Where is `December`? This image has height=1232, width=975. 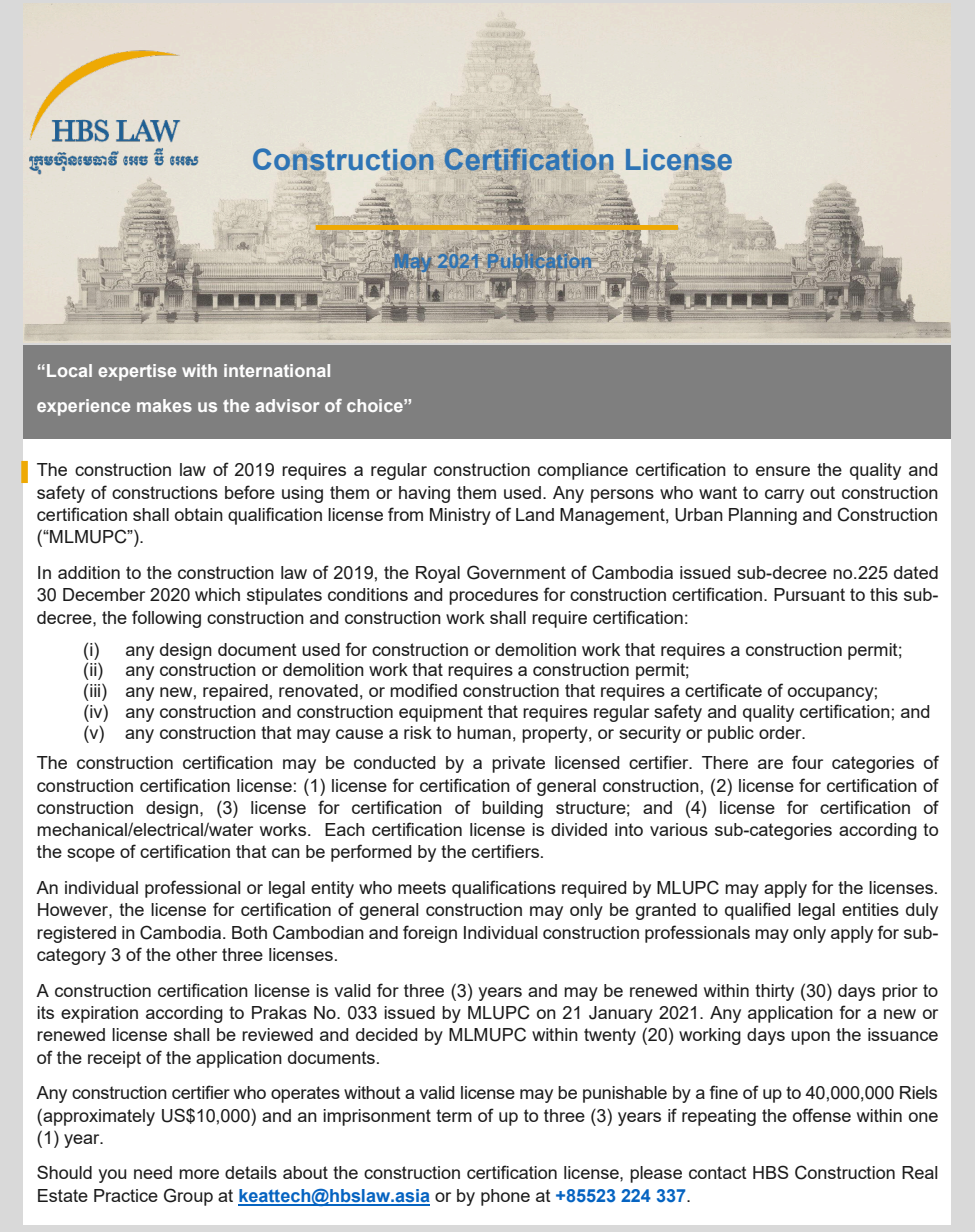
December is located at coordinates (104, 594).
